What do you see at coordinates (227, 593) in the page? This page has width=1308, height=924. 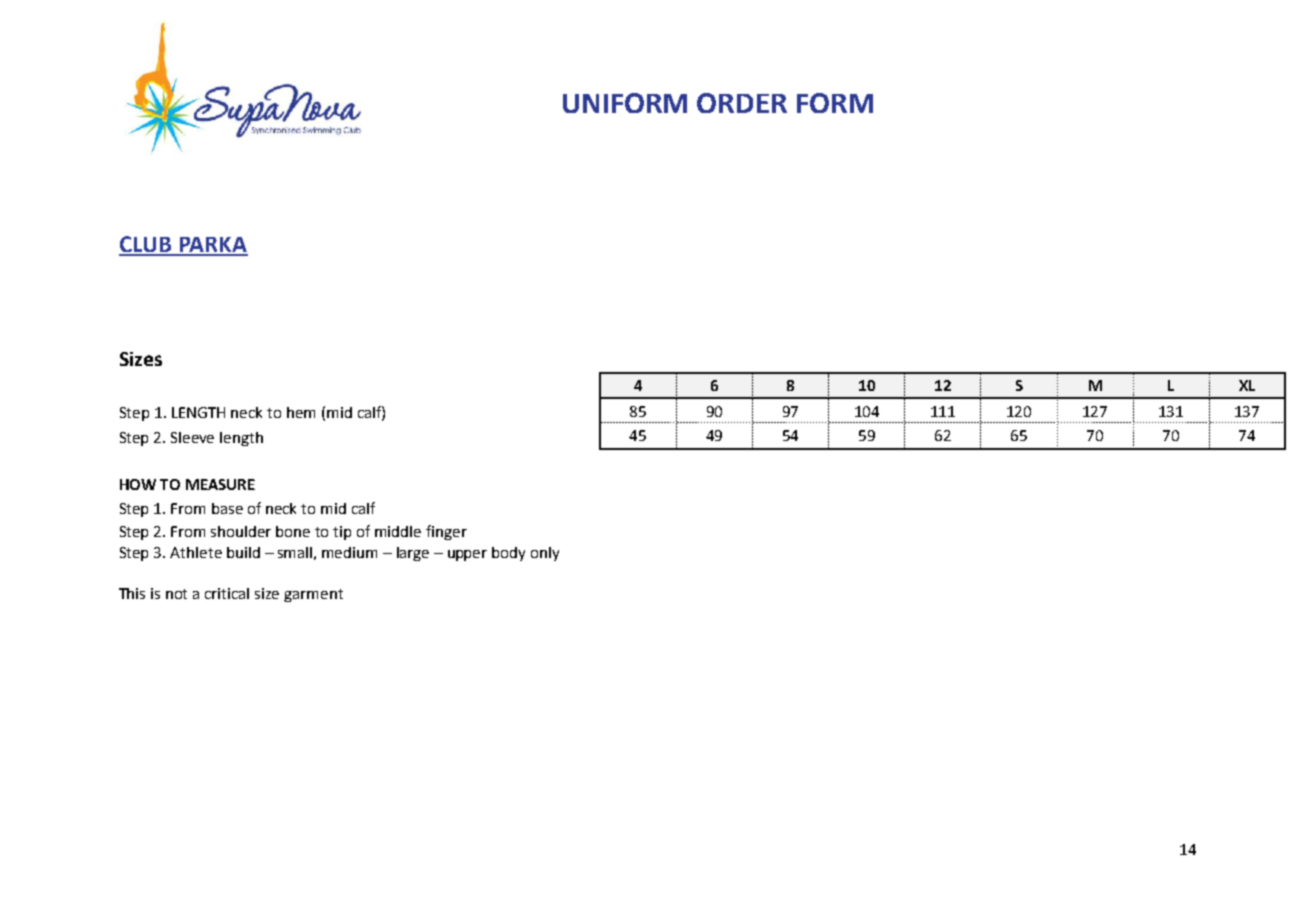 I see `critical` at bounding box center [227, 593].
